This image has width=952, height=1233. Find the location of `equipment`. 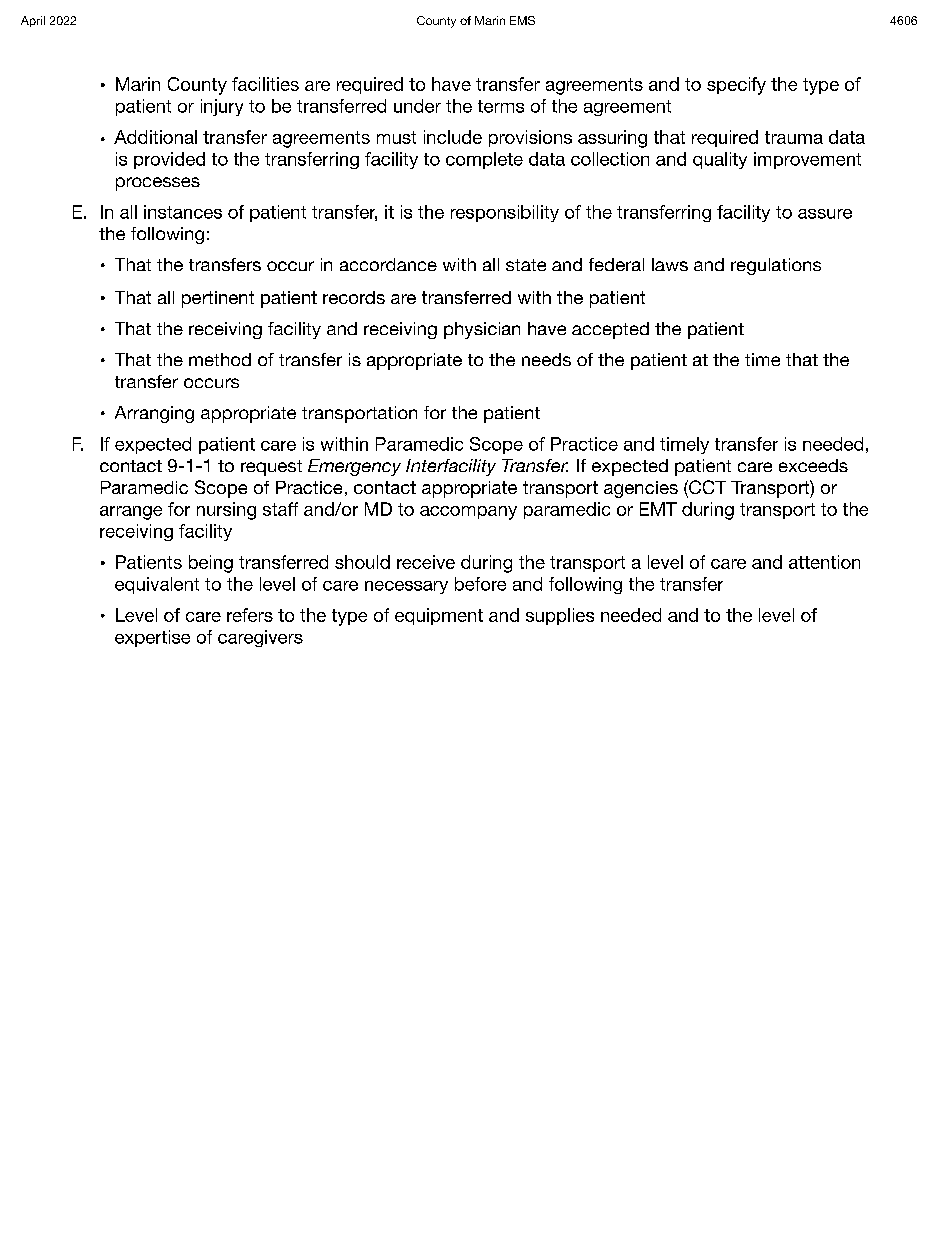

equipment is located at coordinates (439, 616).
